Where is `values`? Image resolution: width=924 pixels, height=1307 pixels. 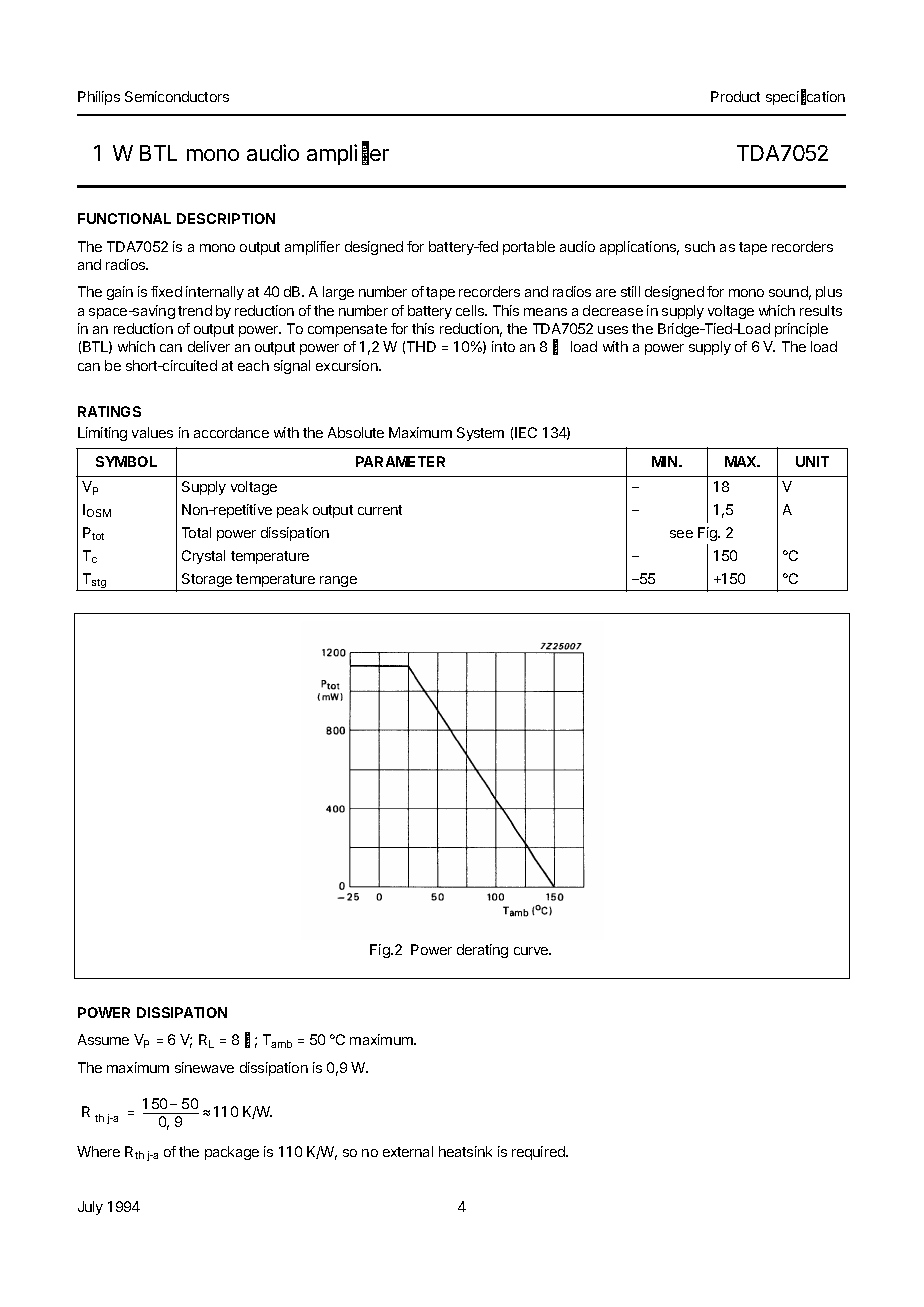
values is located at coordinates (152, 432).
